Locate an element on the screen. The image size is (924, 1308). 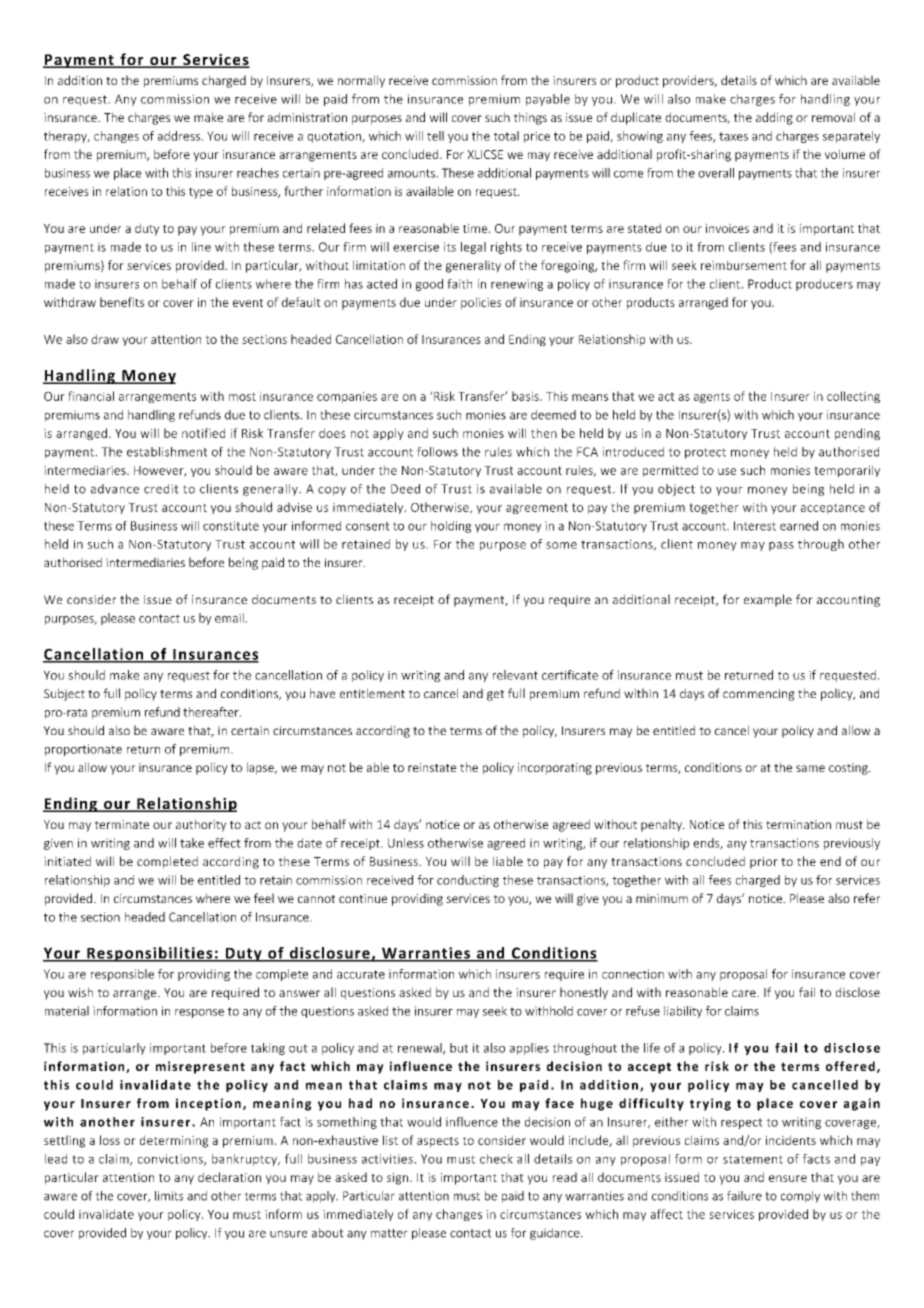
tell is located at coordinates (435, 136).
